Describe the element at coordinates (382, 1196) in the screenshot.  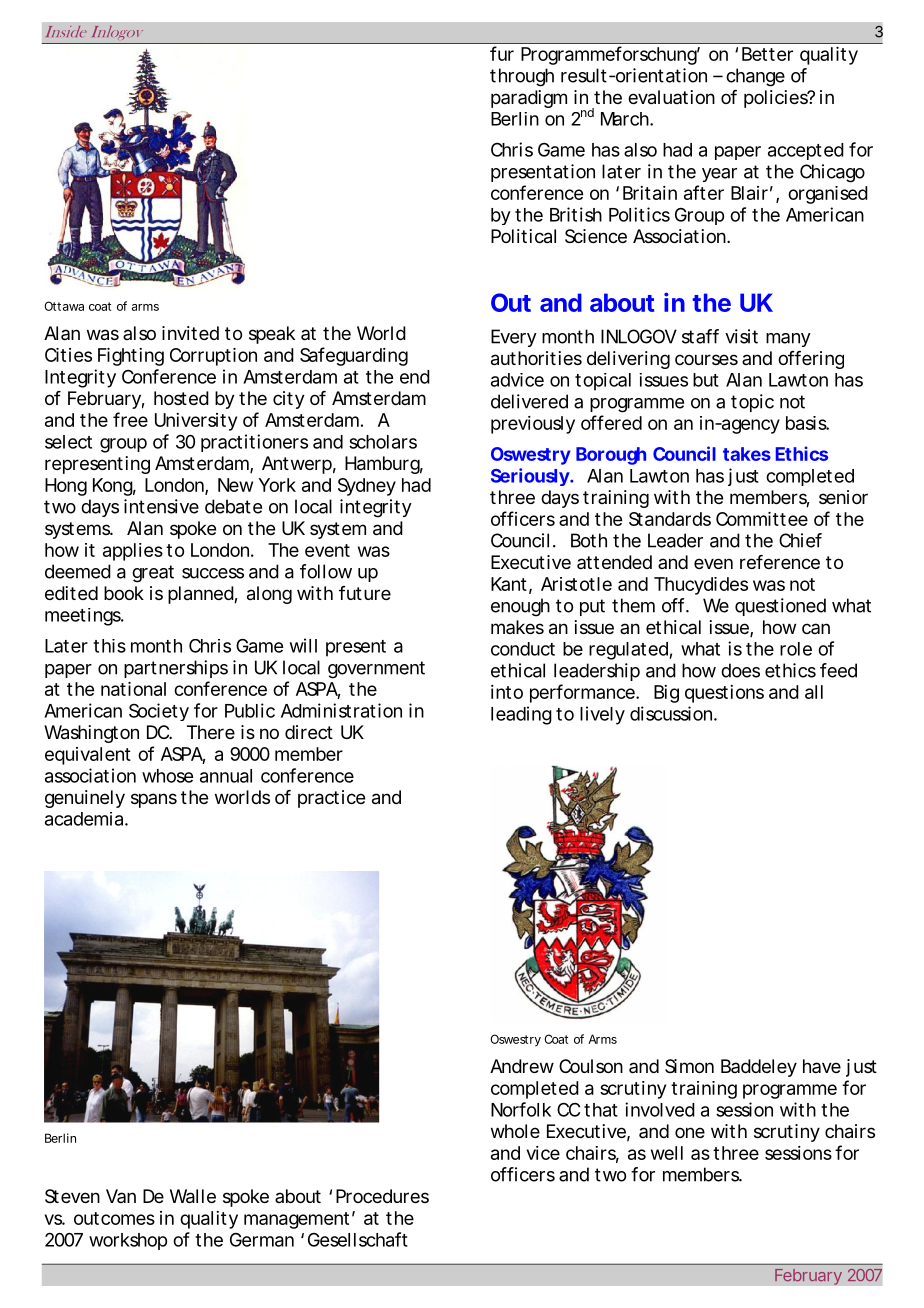
I see `Procedures` at that location.
